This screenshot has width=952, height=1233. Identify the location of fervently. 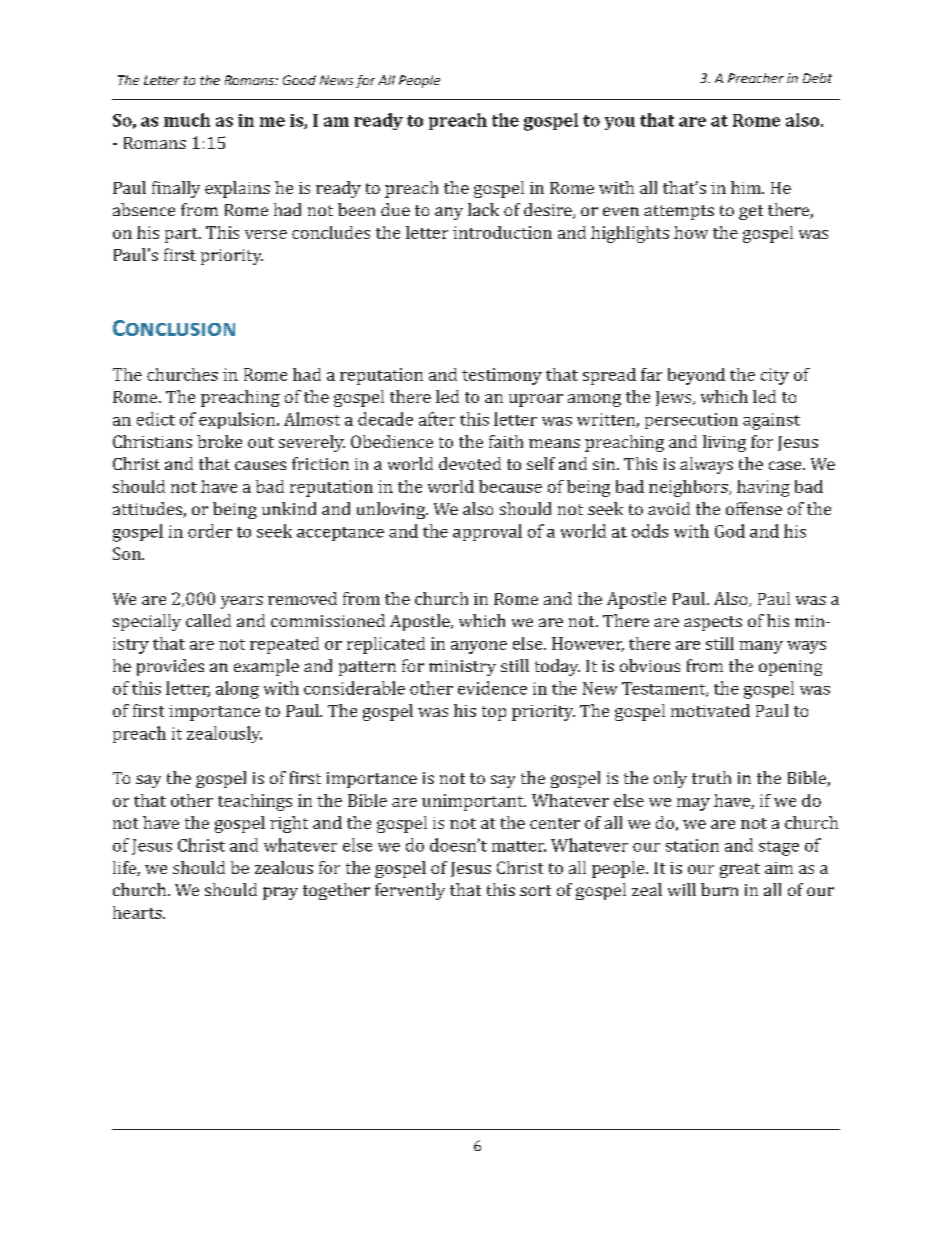
(410, 891).
